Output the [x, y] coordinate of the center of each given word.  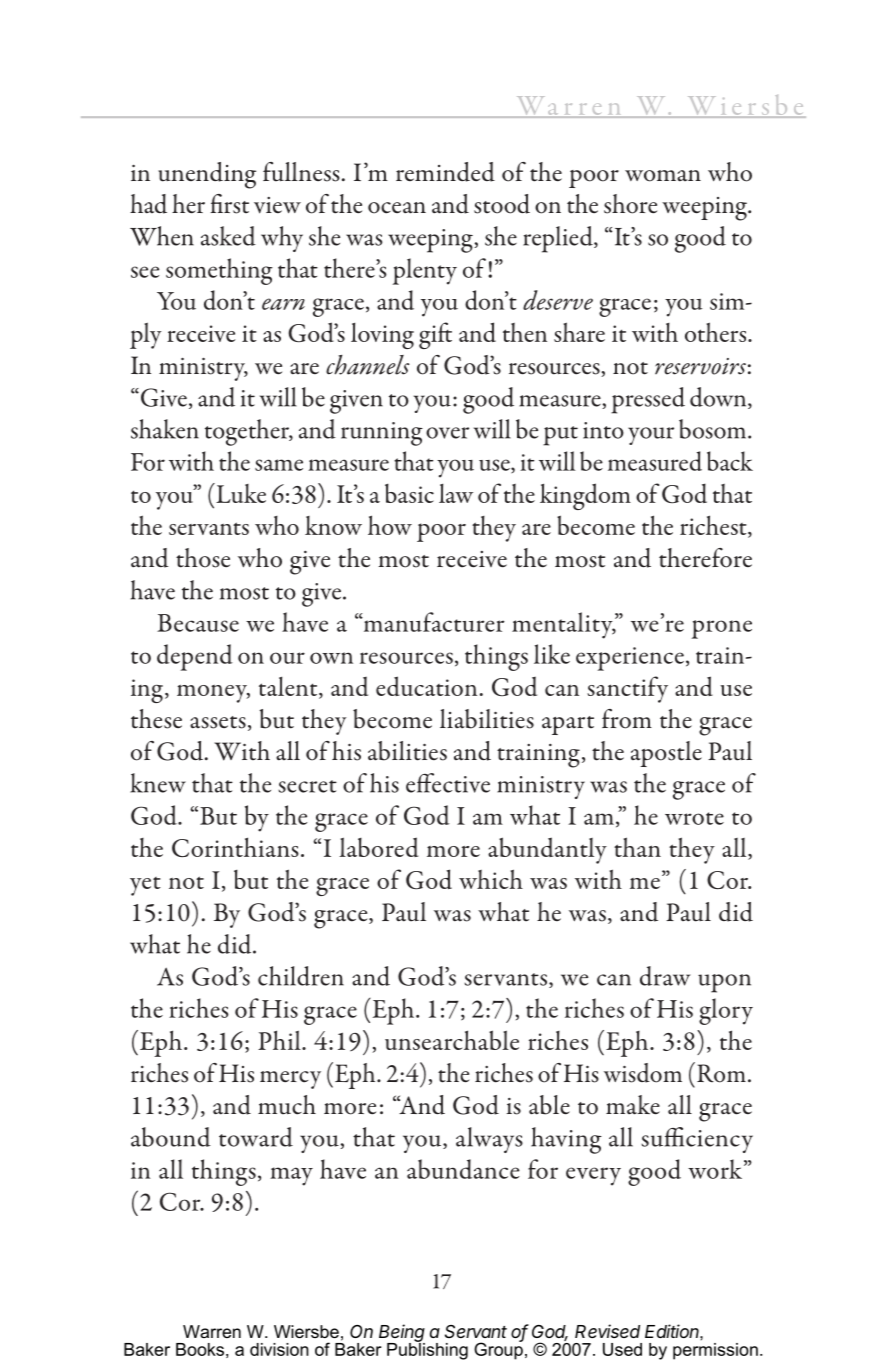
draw [665, 976]
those [203, 558]
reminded [445, 172]
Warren [212, 1331]
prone [722, 629]
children [301, 976]
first [229, 204]
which [491, 879]
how [390, 525]
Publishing [427, 1350]
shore [630, 204]
